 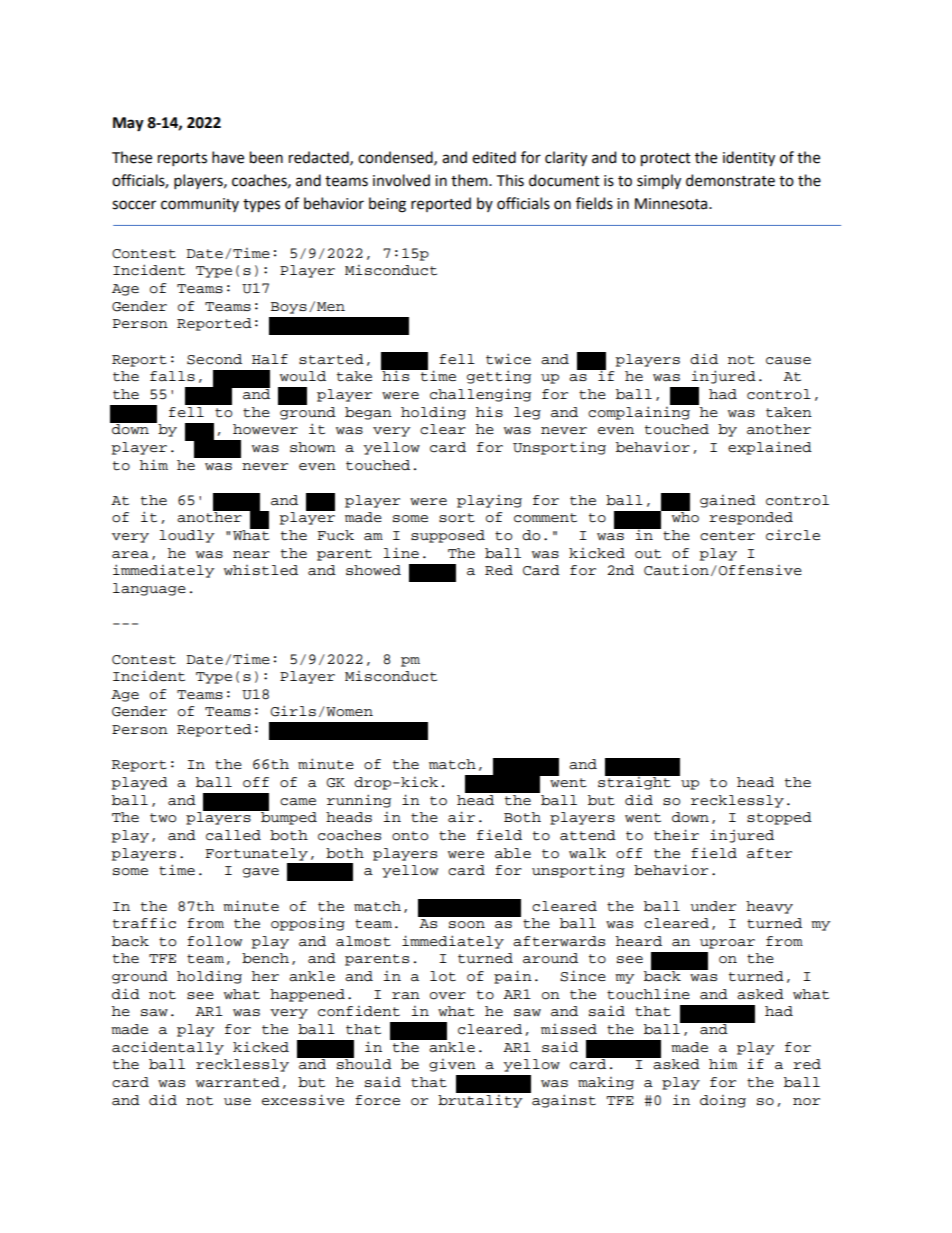 What do you see at coordinates (727, 536) in the screenshot?
I see `center` at bounding box center [727, 536].
